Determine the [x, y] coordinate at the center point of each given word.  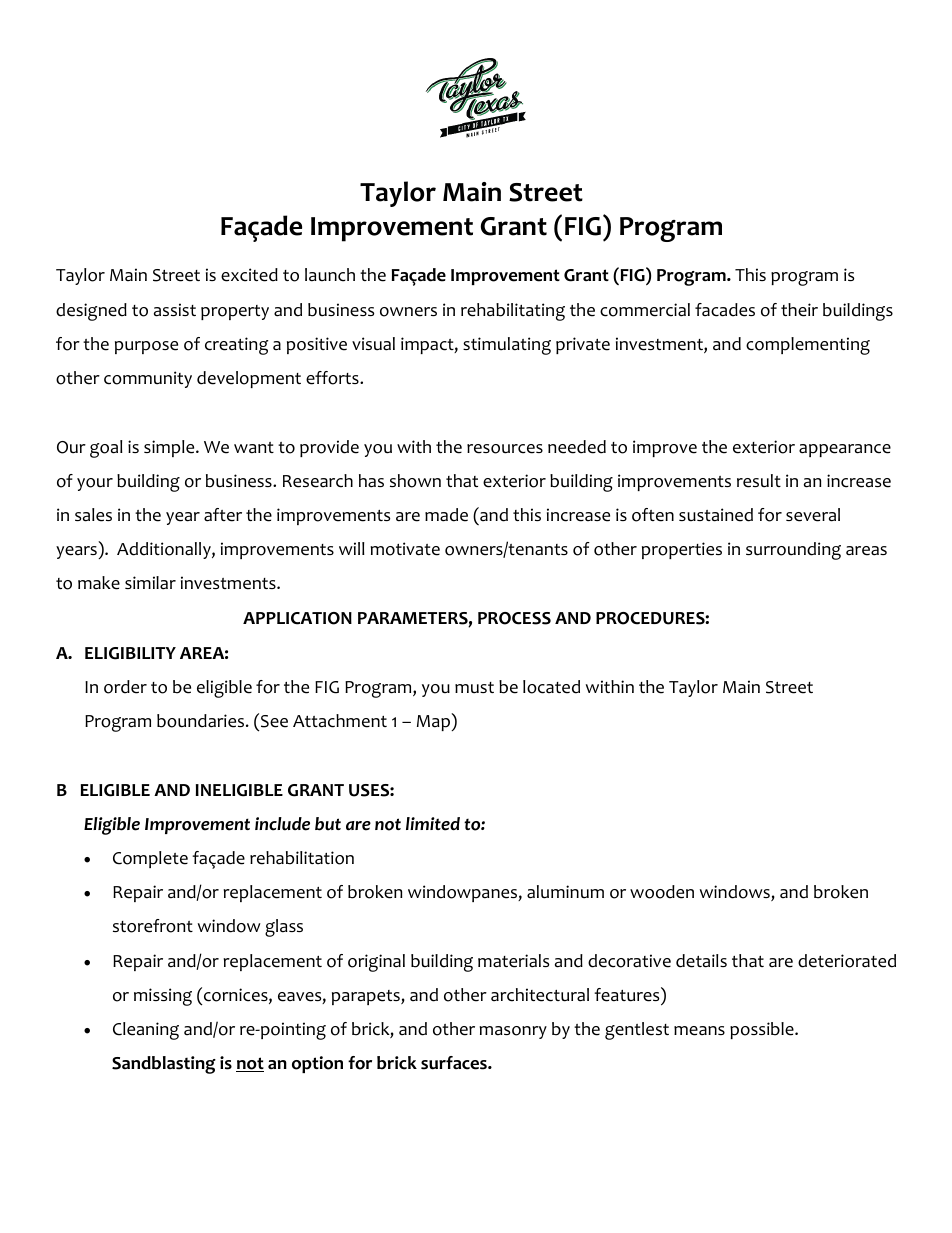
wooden [662, 892]
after [223, 515]
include [282, 824]
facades [725, 310]
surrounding [793, 551]
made [446, 515]
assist [175, 310]
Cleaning [146, 1031]
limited [433, 824]
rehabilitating [513, 312]
